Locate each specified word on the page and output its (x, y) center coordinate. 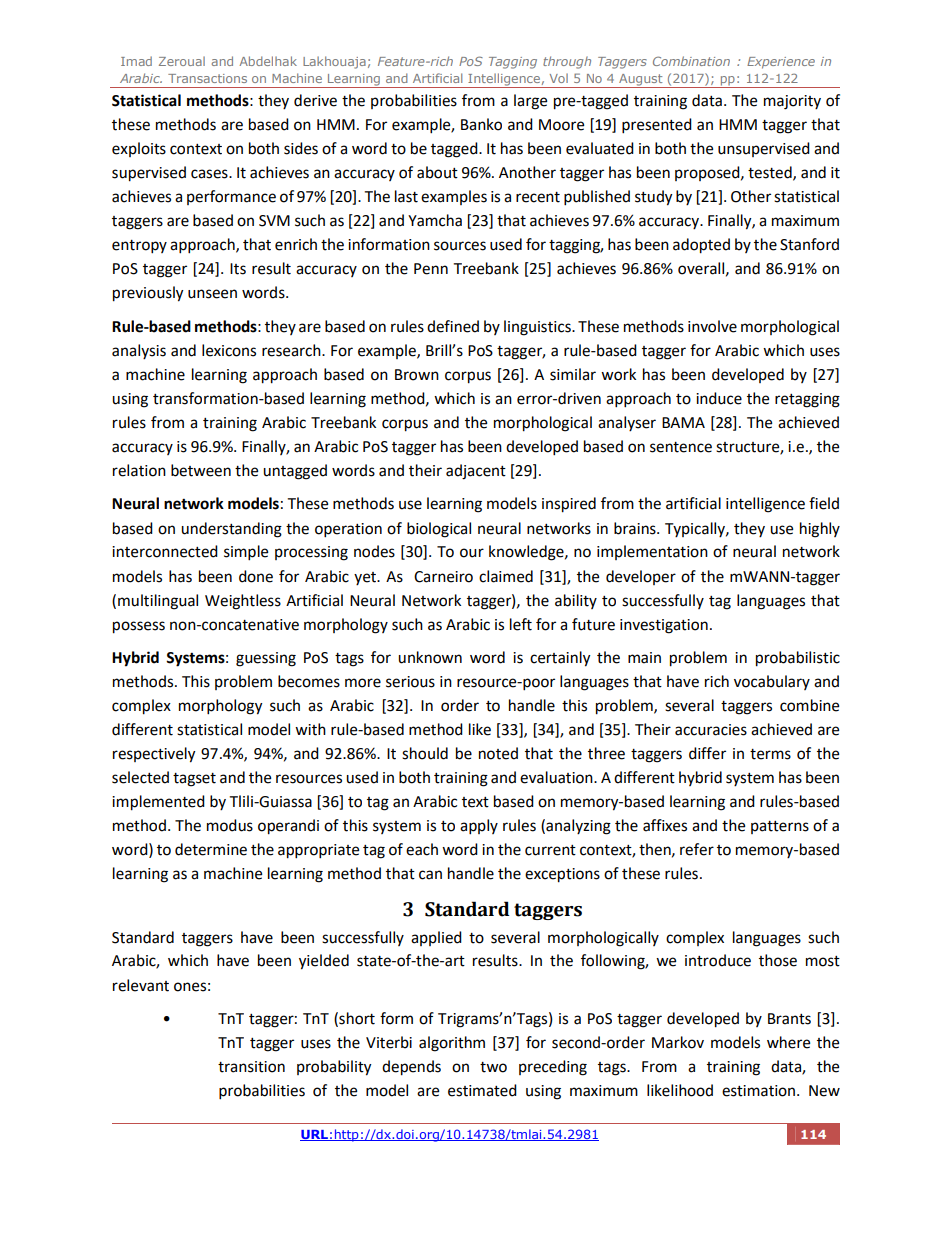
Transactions (207, 78)
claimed (506, 576)
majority (792, 102)
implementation (652, 552)
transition (251, 1067)
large (530, 102)
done (256, 576)
